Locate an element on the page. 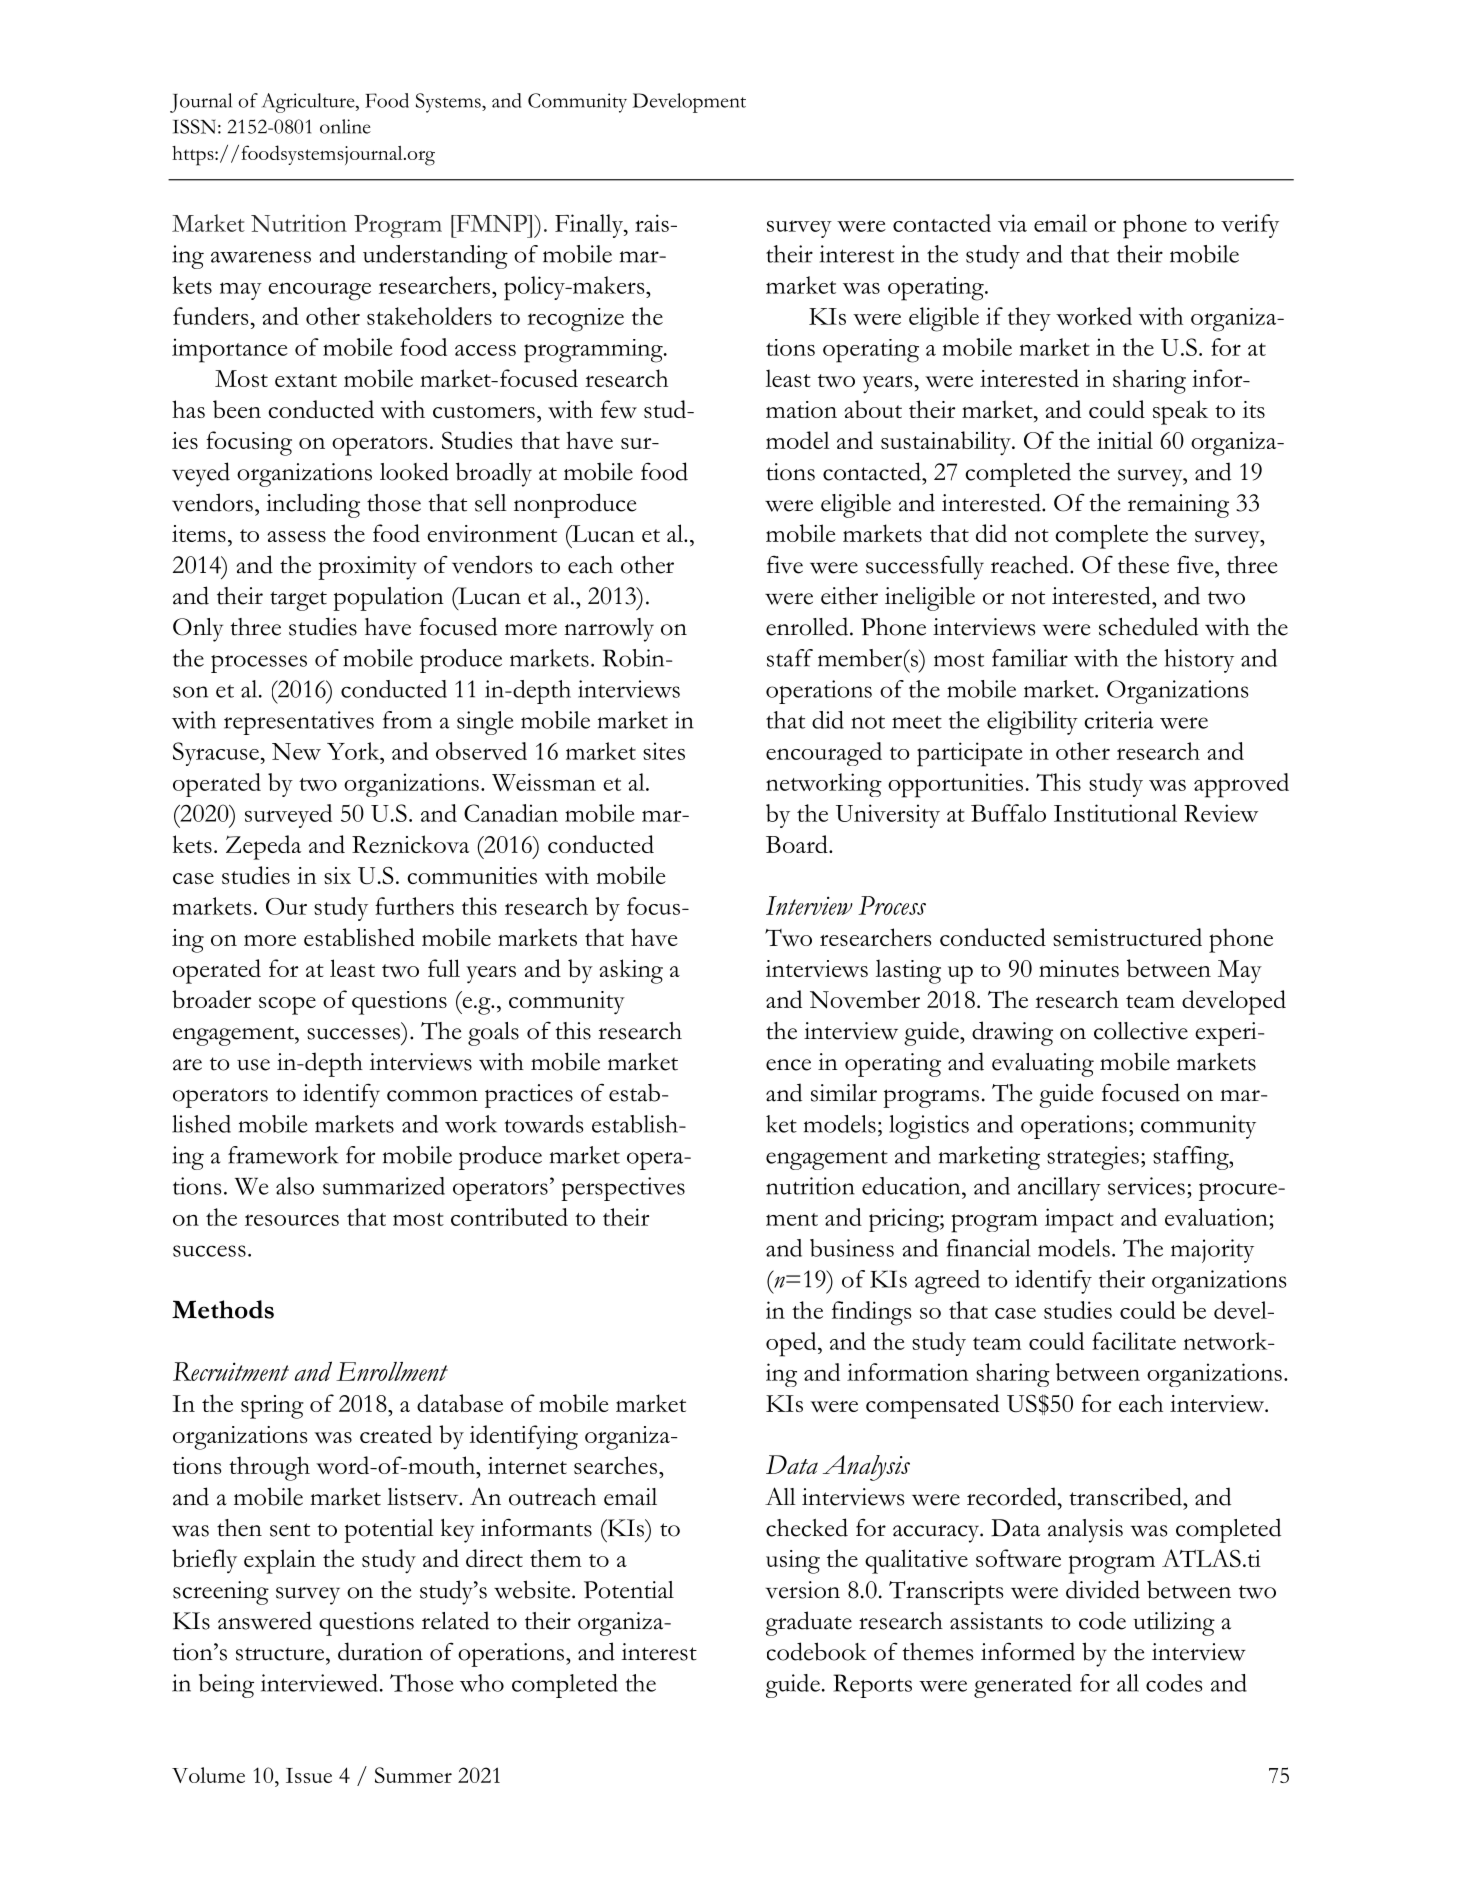 This image has height=1892, width=1462. online is located at coordinates (345, 126).
